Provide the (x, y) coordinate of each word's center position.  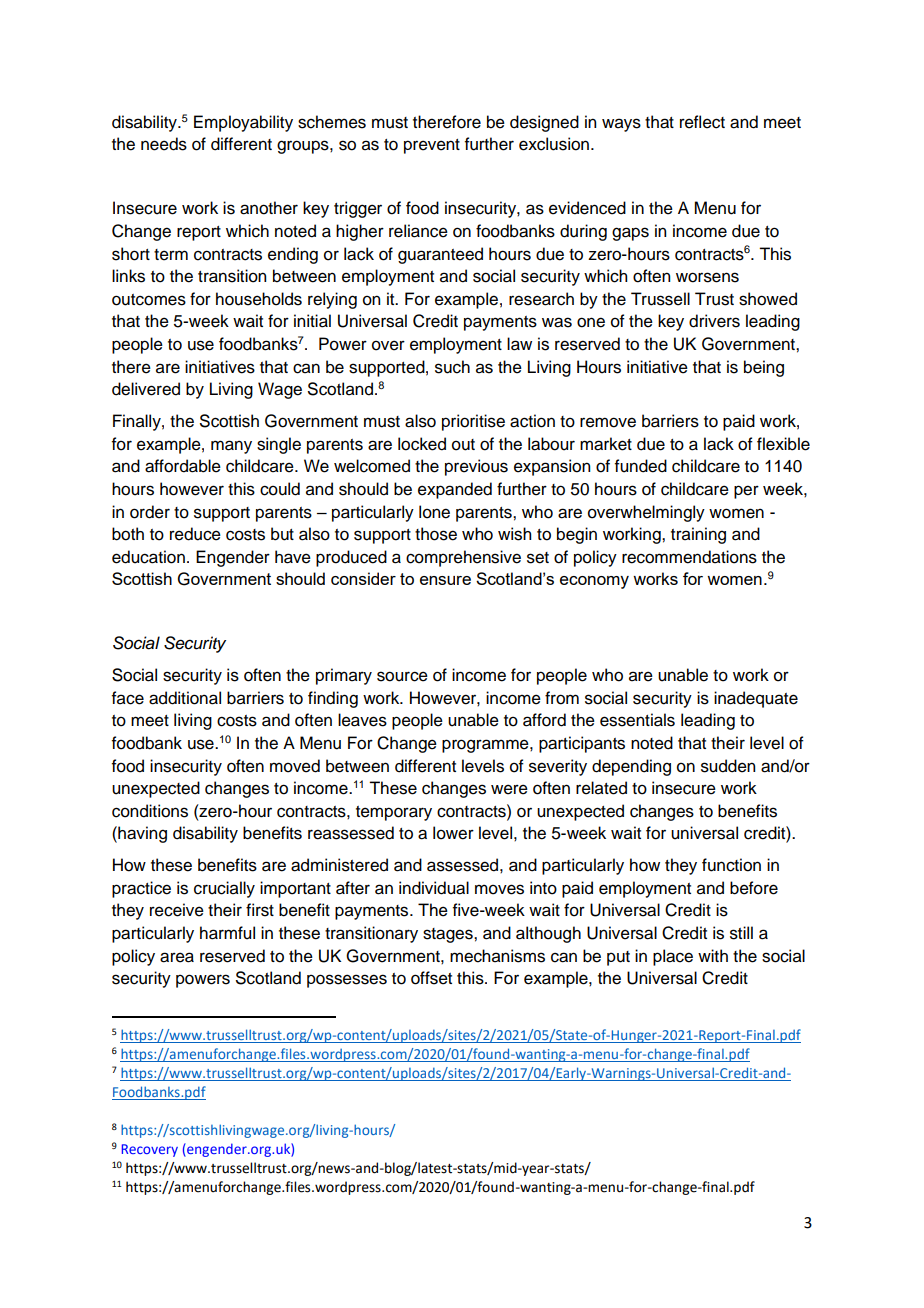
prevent (432, 146)
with (713, 955)
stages (449, 935)
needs (164, 144)
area (177, 957)
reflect (702, 122)
